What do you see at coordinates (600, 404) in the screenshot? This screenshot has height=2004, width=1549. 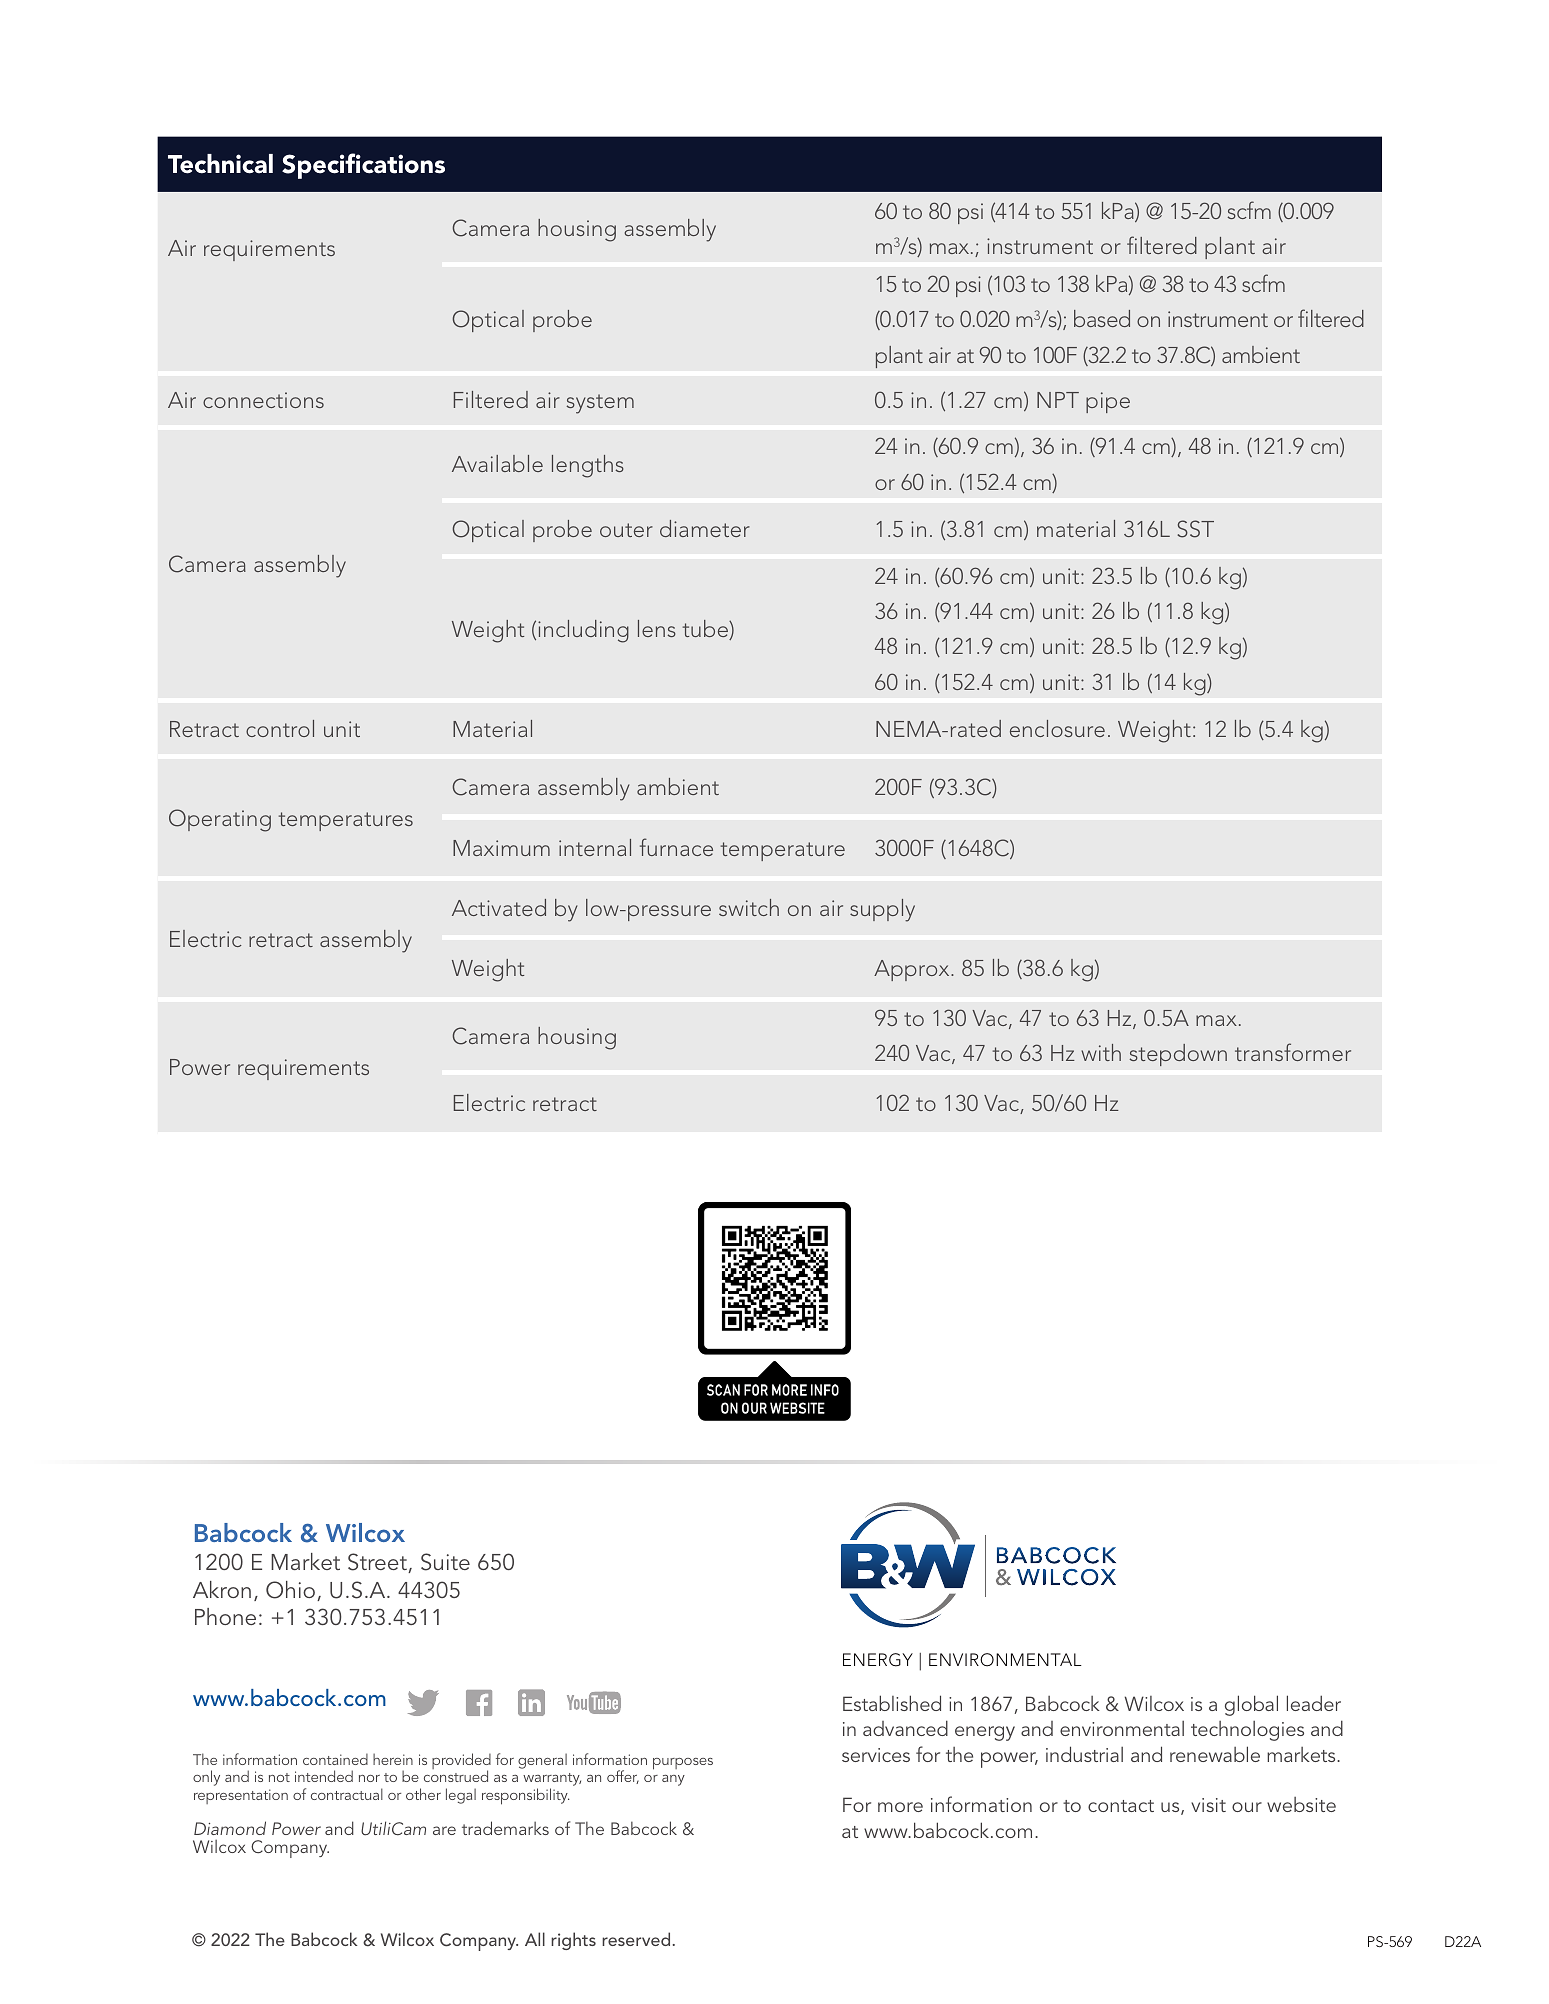 I see `system` at bounding box center [600, 404].
